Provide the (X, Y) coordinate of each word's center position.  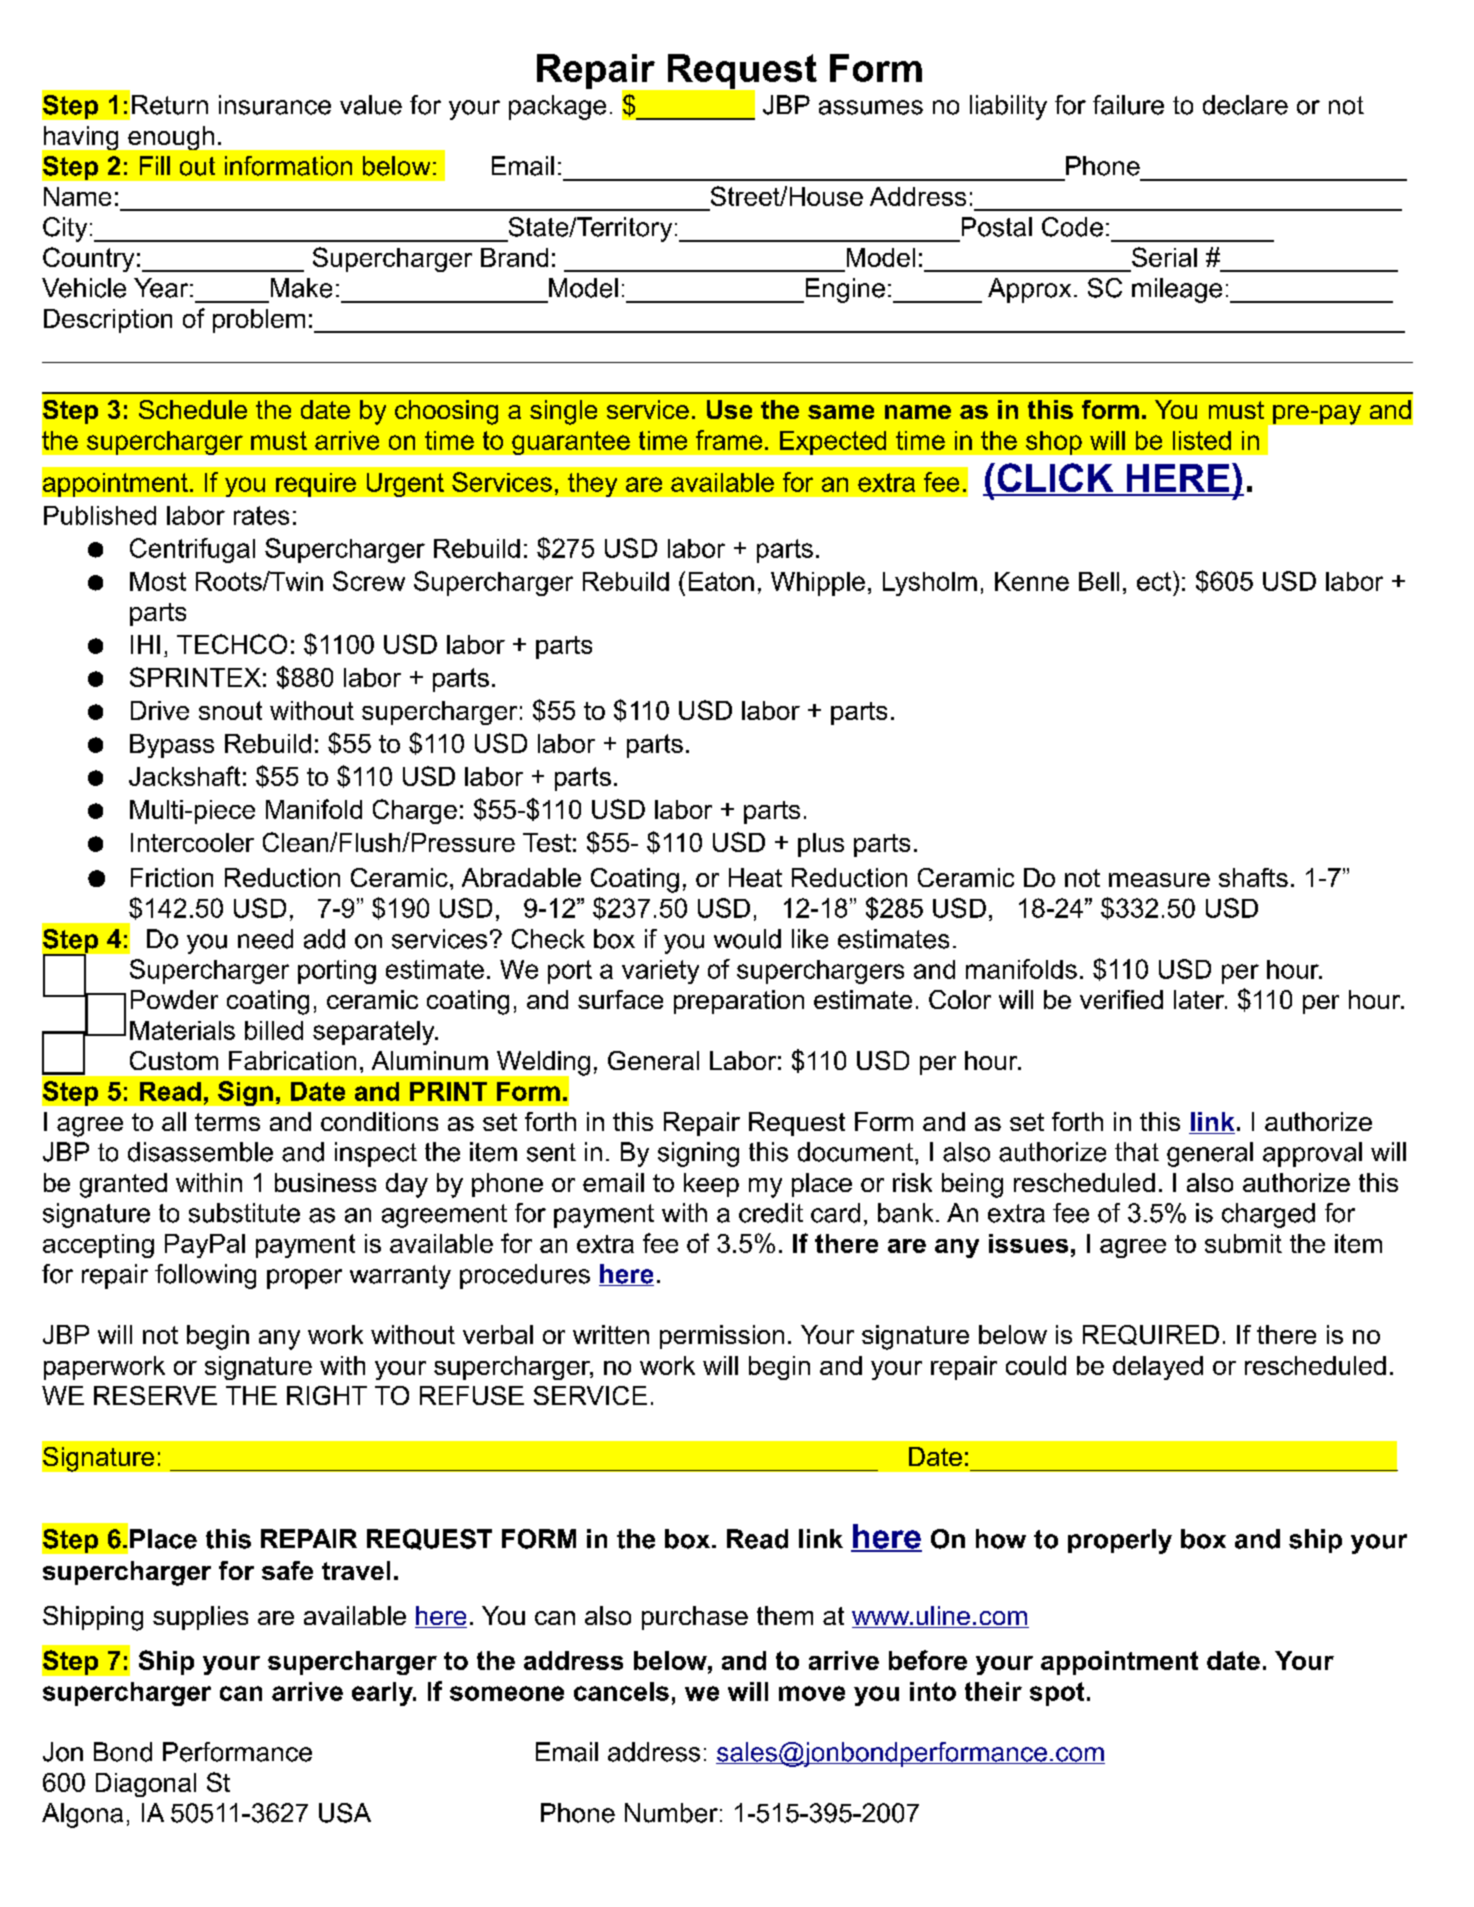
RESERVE (155, 1395)
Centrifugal (192, 550)
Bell (1099, 581)
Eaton (721, 581)
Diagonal (146, 1785)
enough (171, 138)
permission (722, 1337)
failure (1128, 105)
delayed (1158, 1368)
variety (660, 972)
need (265, 939)
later (1200, 999)
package (557, 107)
